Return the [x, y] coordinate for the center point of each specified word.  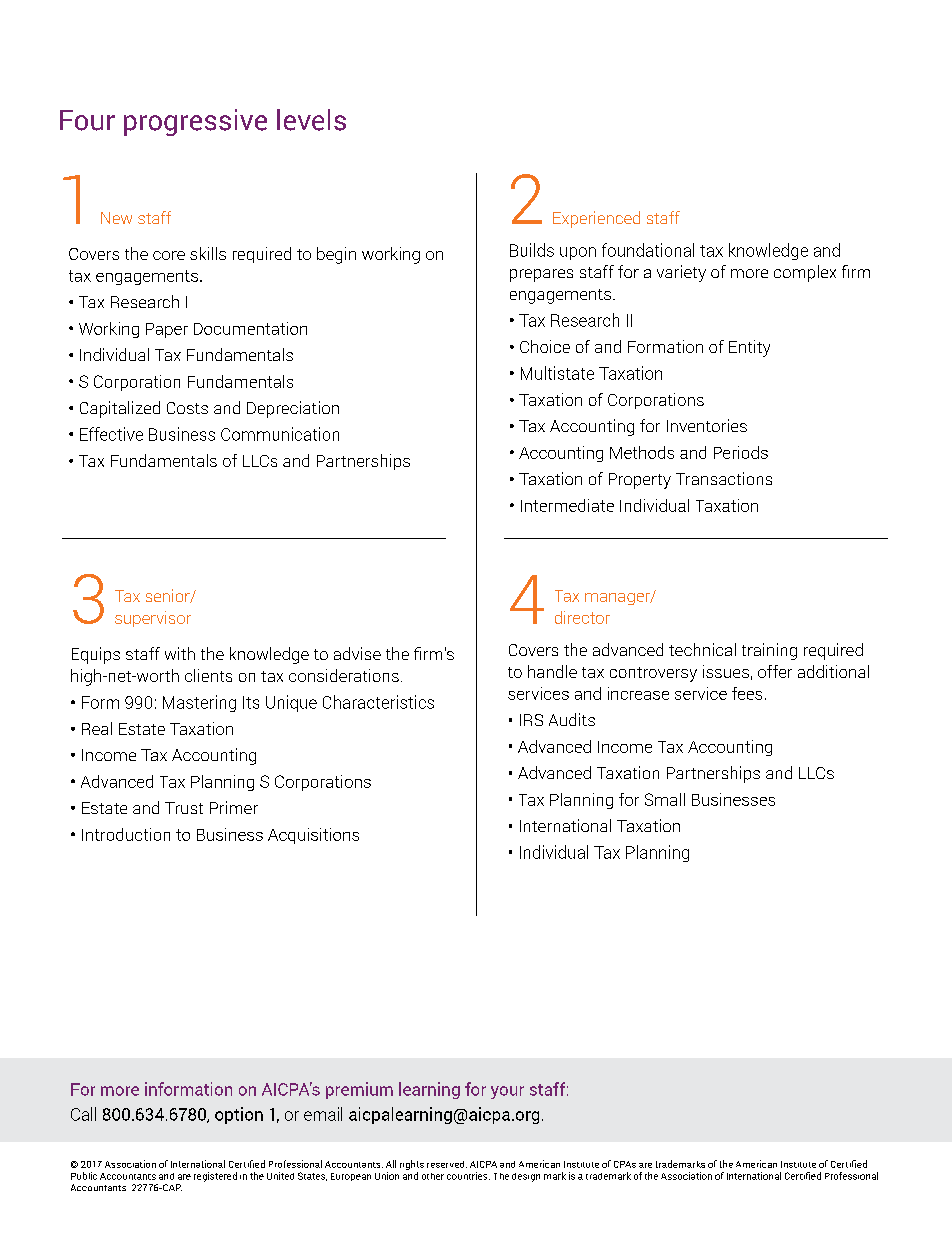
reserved [447, 1164]
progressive [195, 122]
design [526, 1177]
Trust [184, 808]
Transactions [724, 478]
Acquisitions [313, 836]
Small [665, 799]
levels [311, 120]
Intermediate [567, 505]
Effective [111, 434]
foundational [648, 250]
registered [215, 1177]
